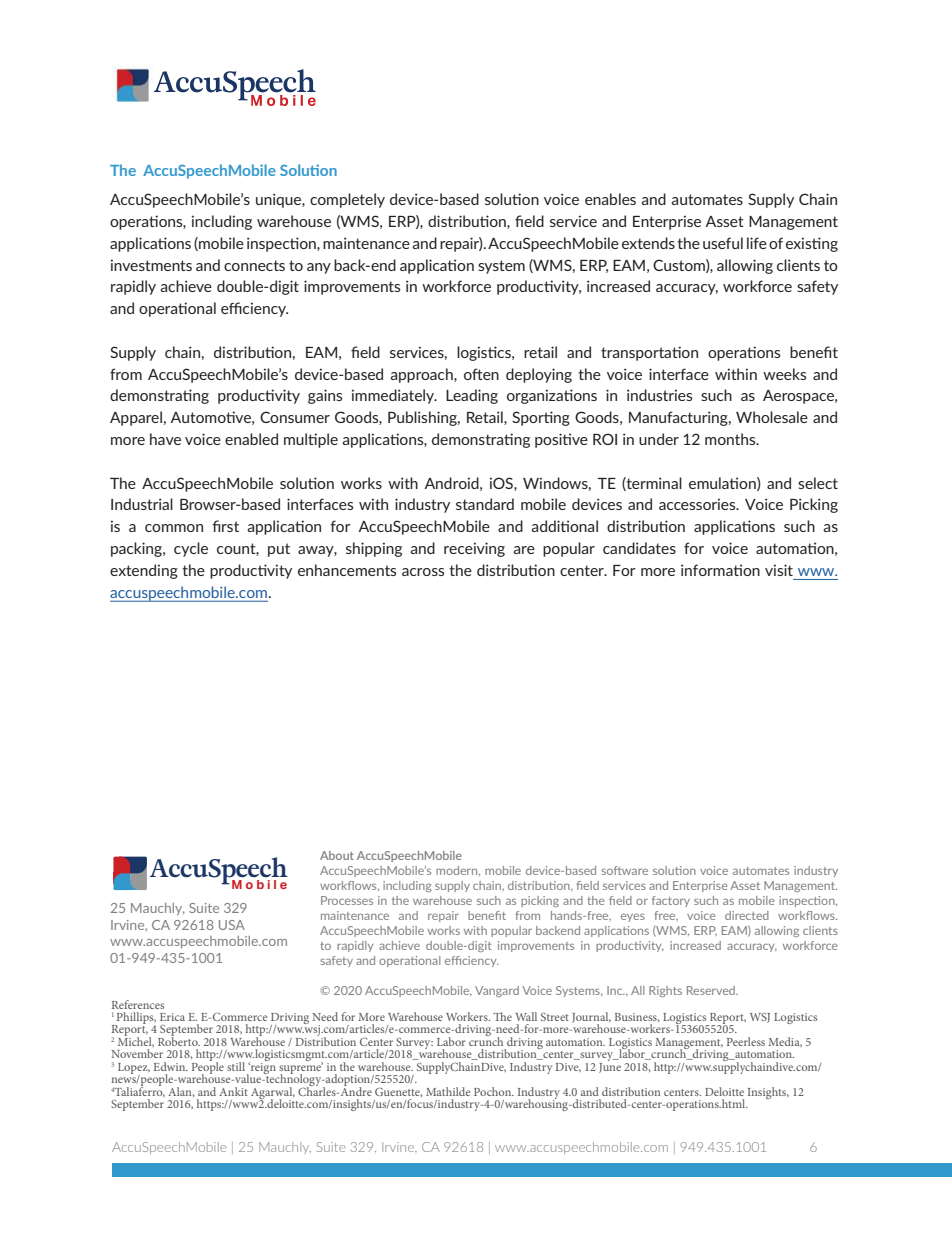 This screenshot has height=1233, width=952. What do you see at coordinates (723, 243) in the screenshot?
I see `useful` at bounding box center [723, 243].
